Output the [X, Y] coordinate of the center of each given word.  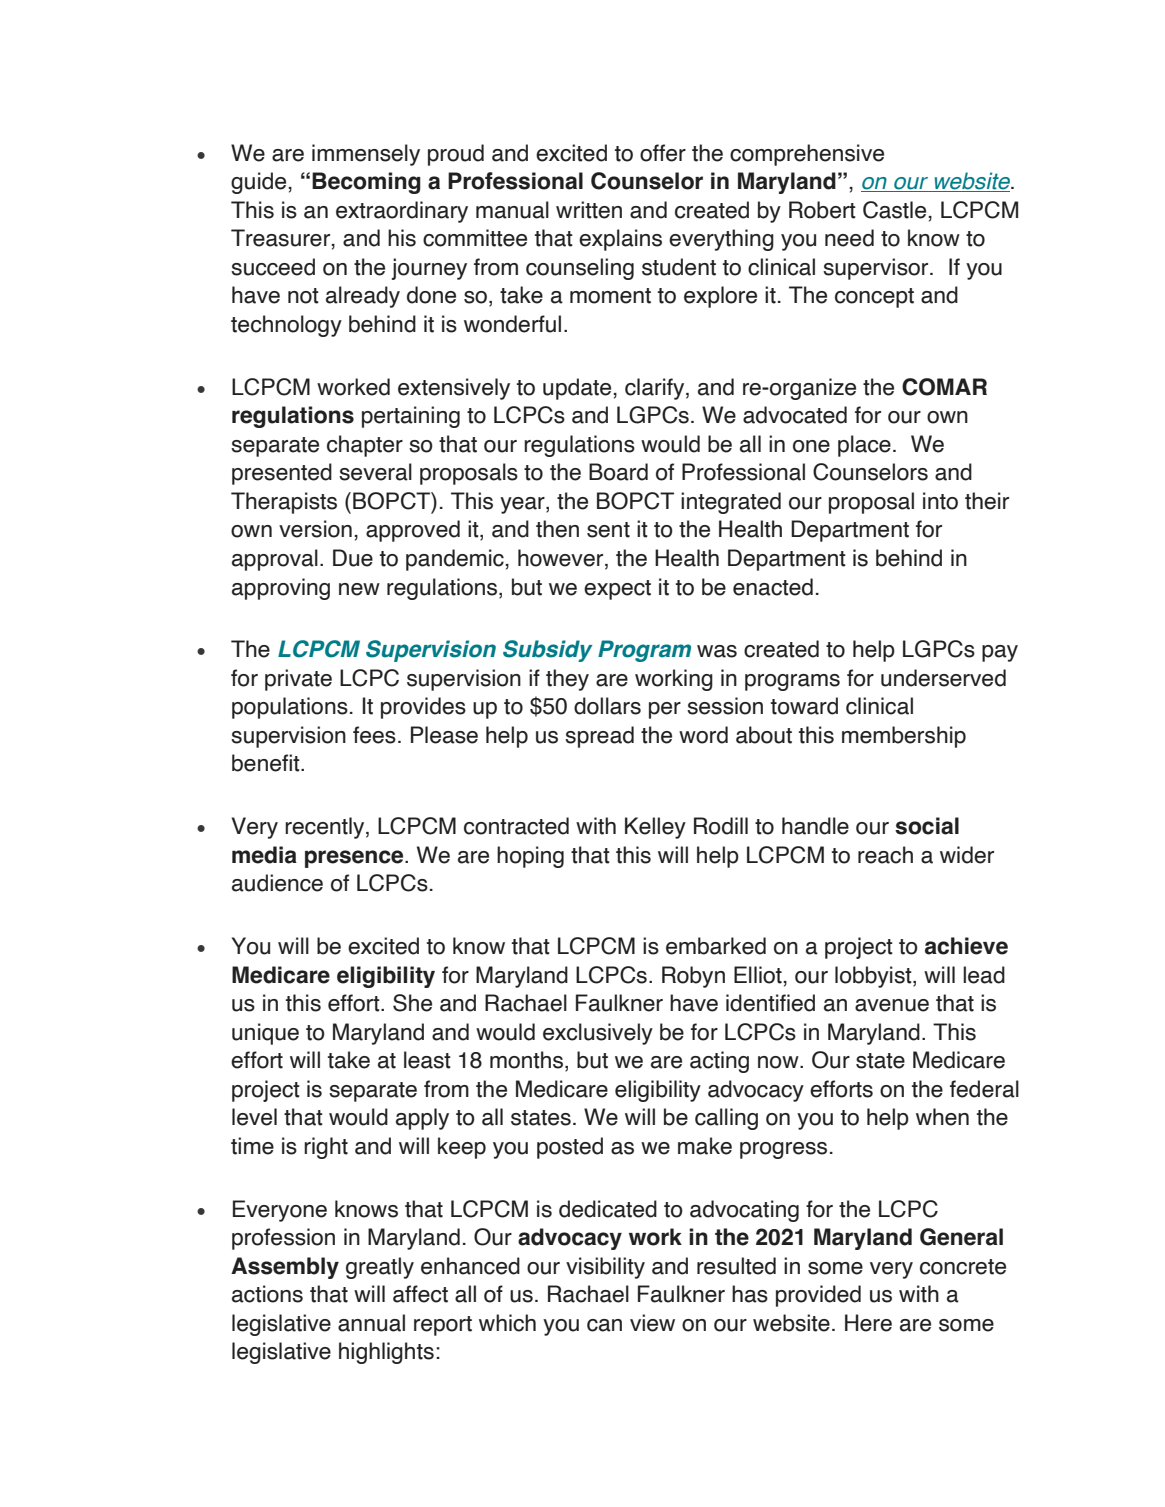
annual [371, 1323]
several [375, 472]
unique [265, 1034]
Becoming [366, 183]
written [589, 210]
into [940, 501]
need [849, 238]
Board [618, 472]
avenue [892, 1005]
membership [904, 737]
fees [374, 735]
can [604, 1325]
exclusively [598, 1034]
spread [599, 737]
